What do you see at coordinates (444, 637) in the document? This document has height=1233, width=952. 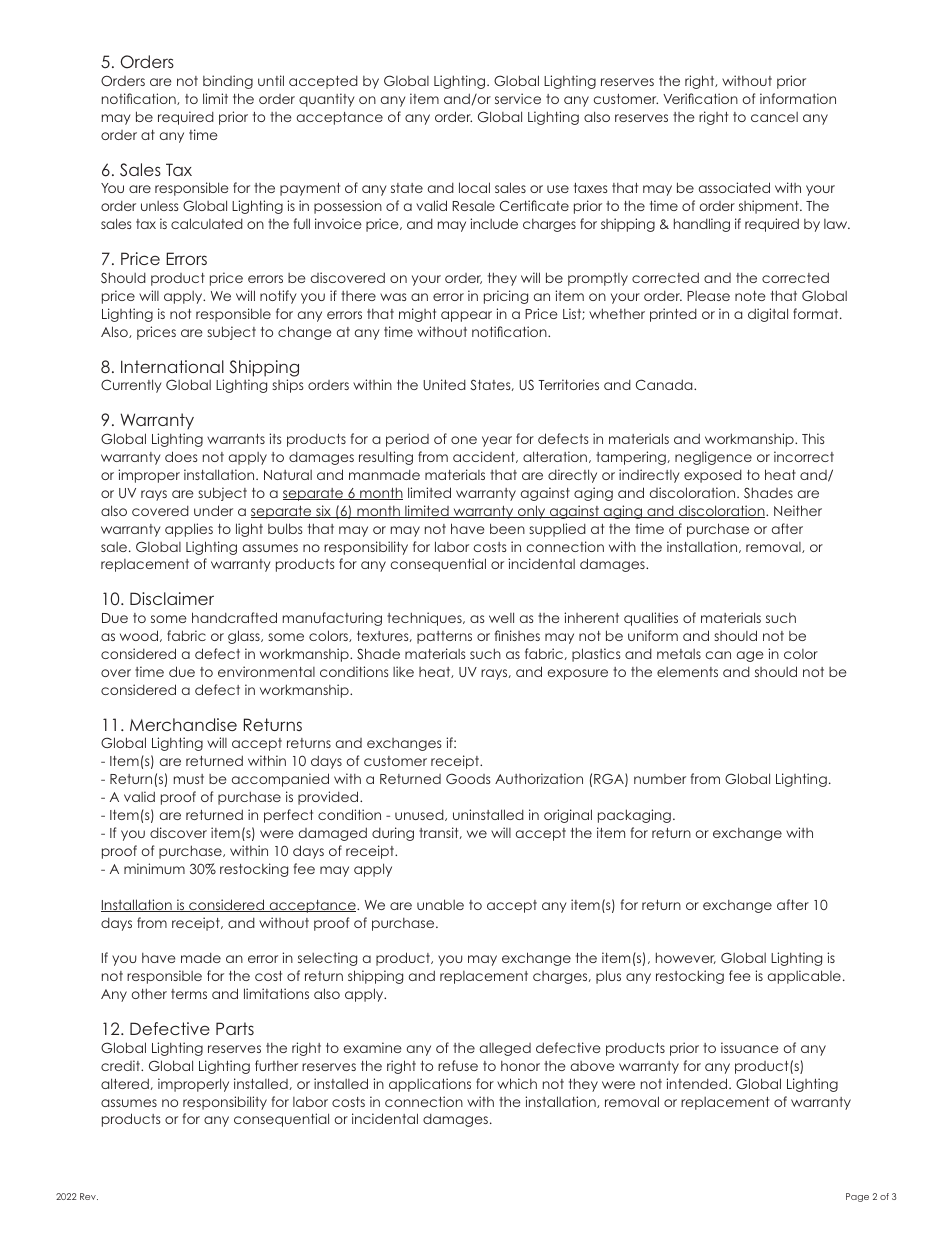 I see `patterns` at bounding box center [444, 637].
